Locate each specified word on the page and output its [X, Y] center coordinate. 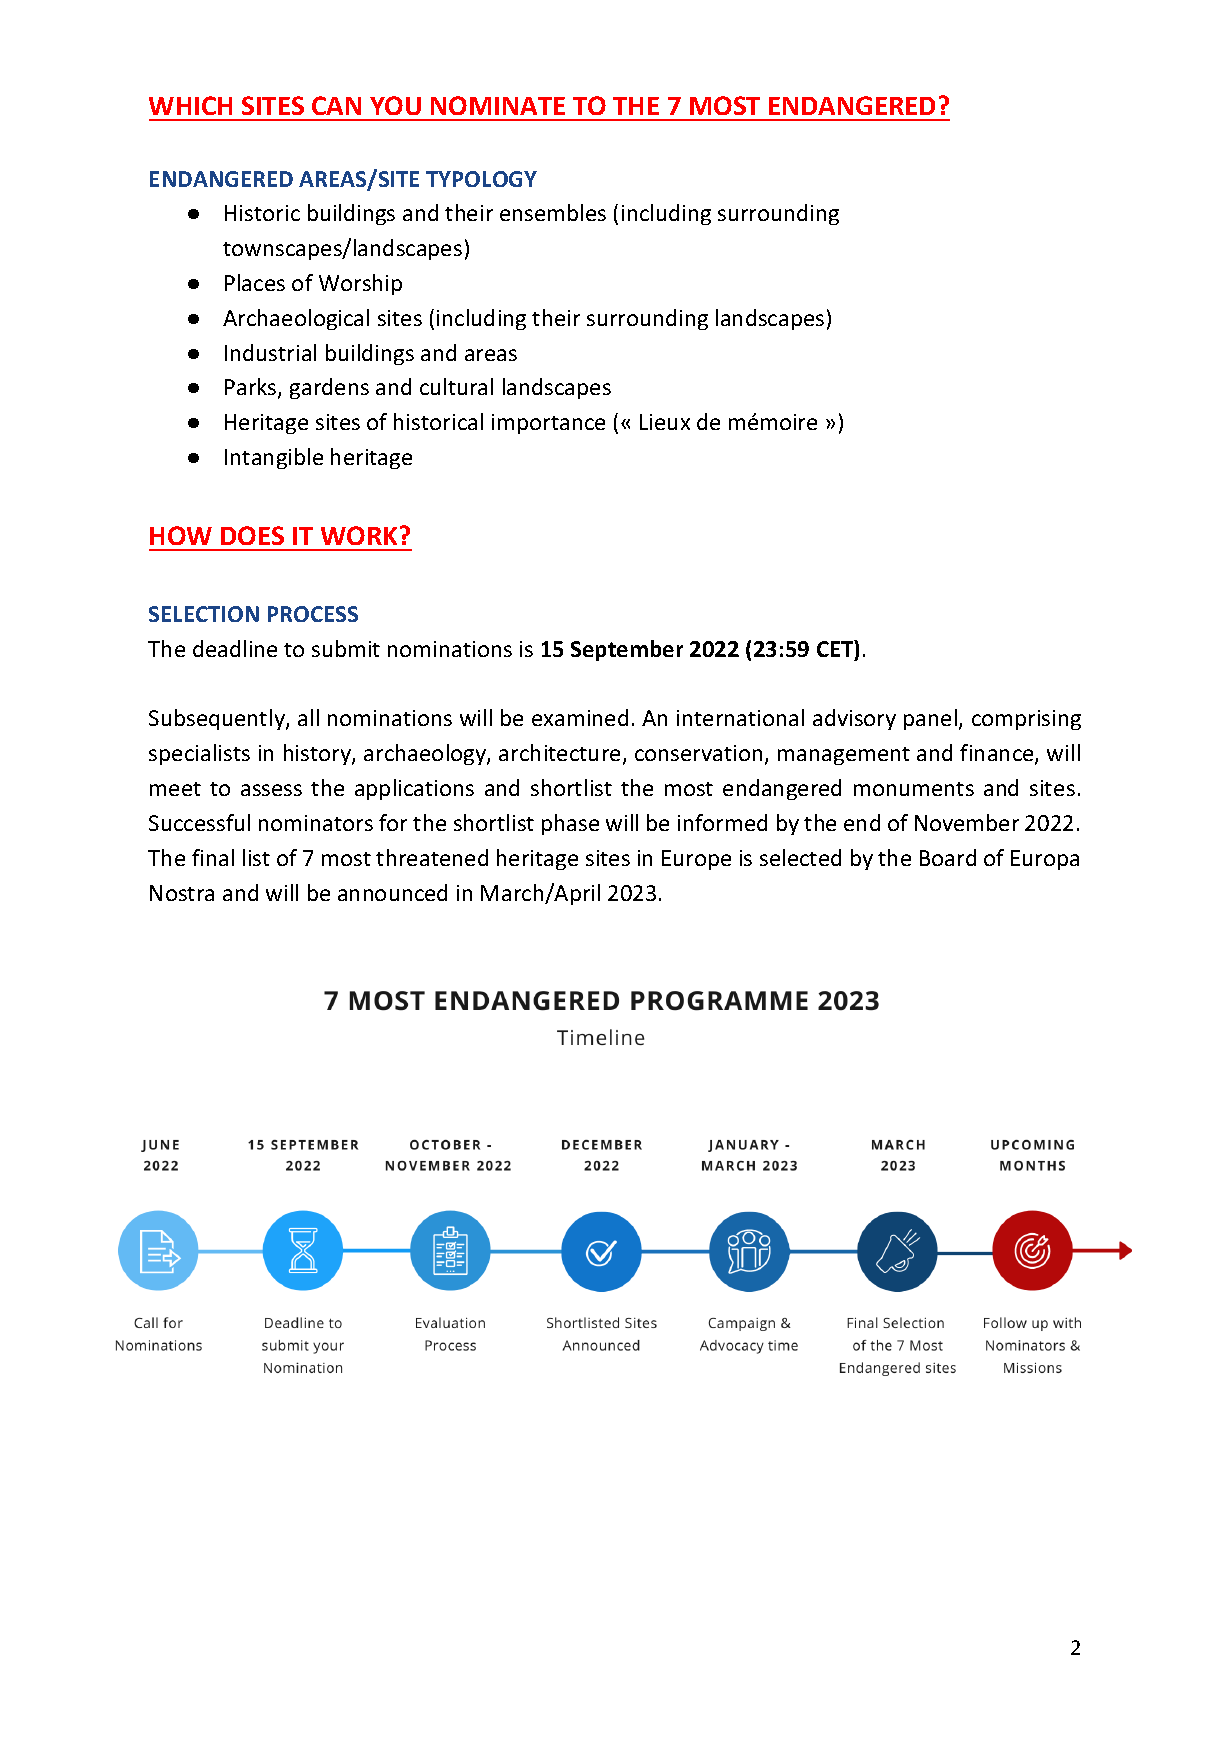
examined [580, 717]
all [308, 717]
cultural [456, 386]
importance [548, 424]
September [627, 650]
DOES [252, 535]
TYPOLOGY [481, 179]
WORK [359, 535]
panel [930, 719]
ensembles [553, 212]
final [213, 857]
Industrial [270, 352]
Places [255, 282]
